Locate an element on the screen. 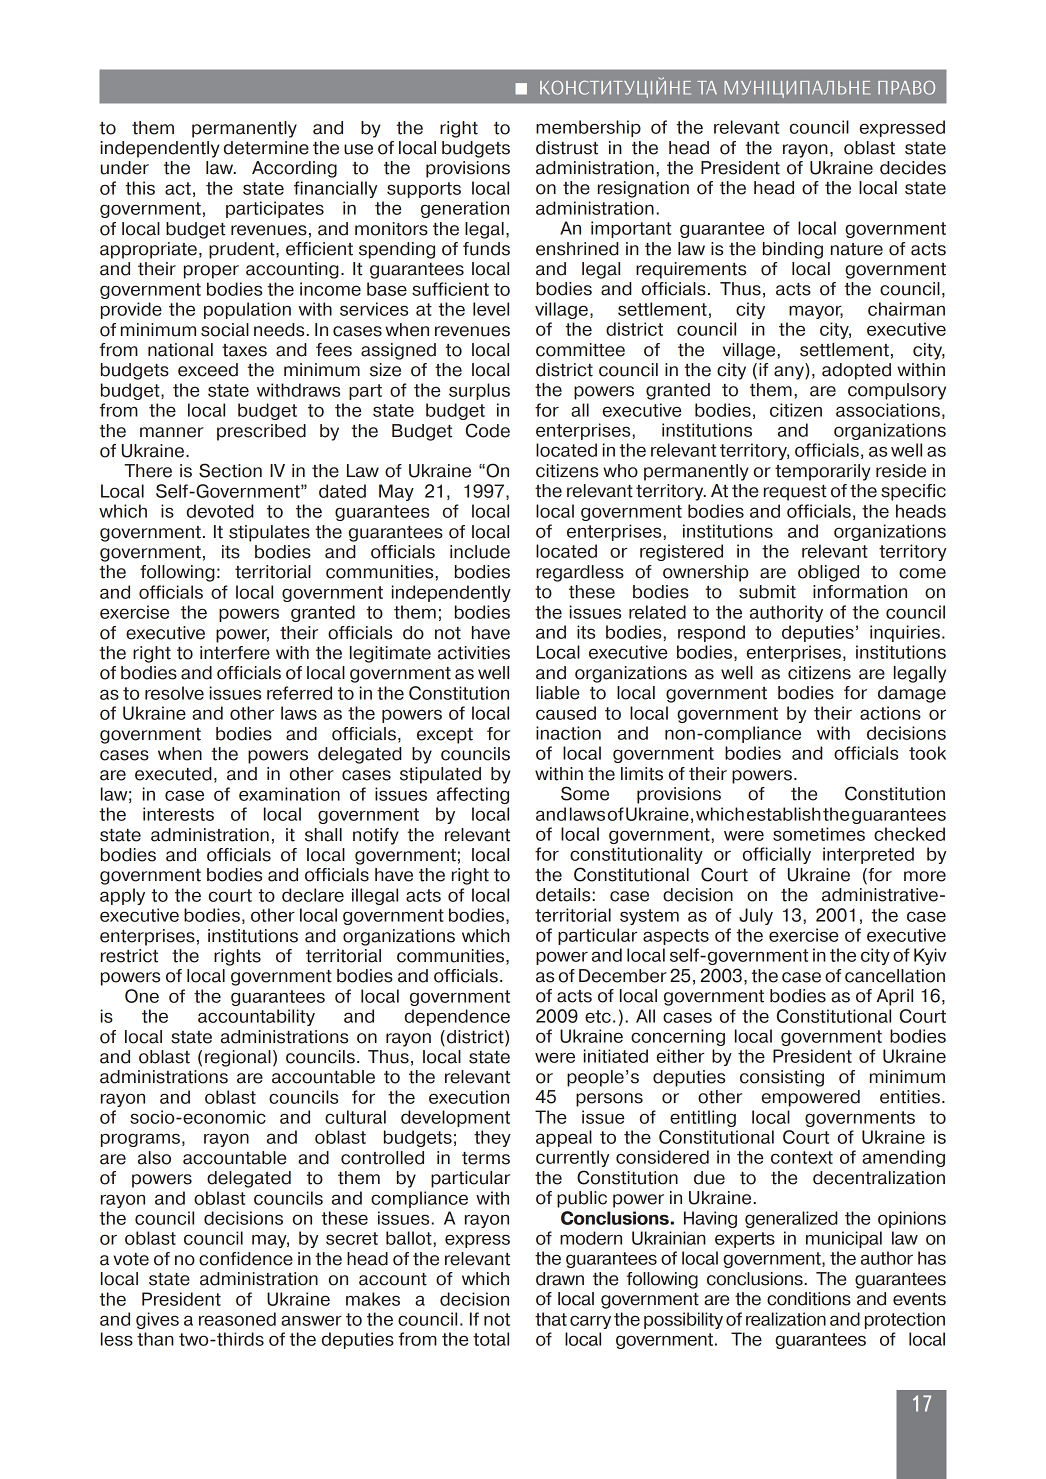  determine is located at coordinates (266, 148).
